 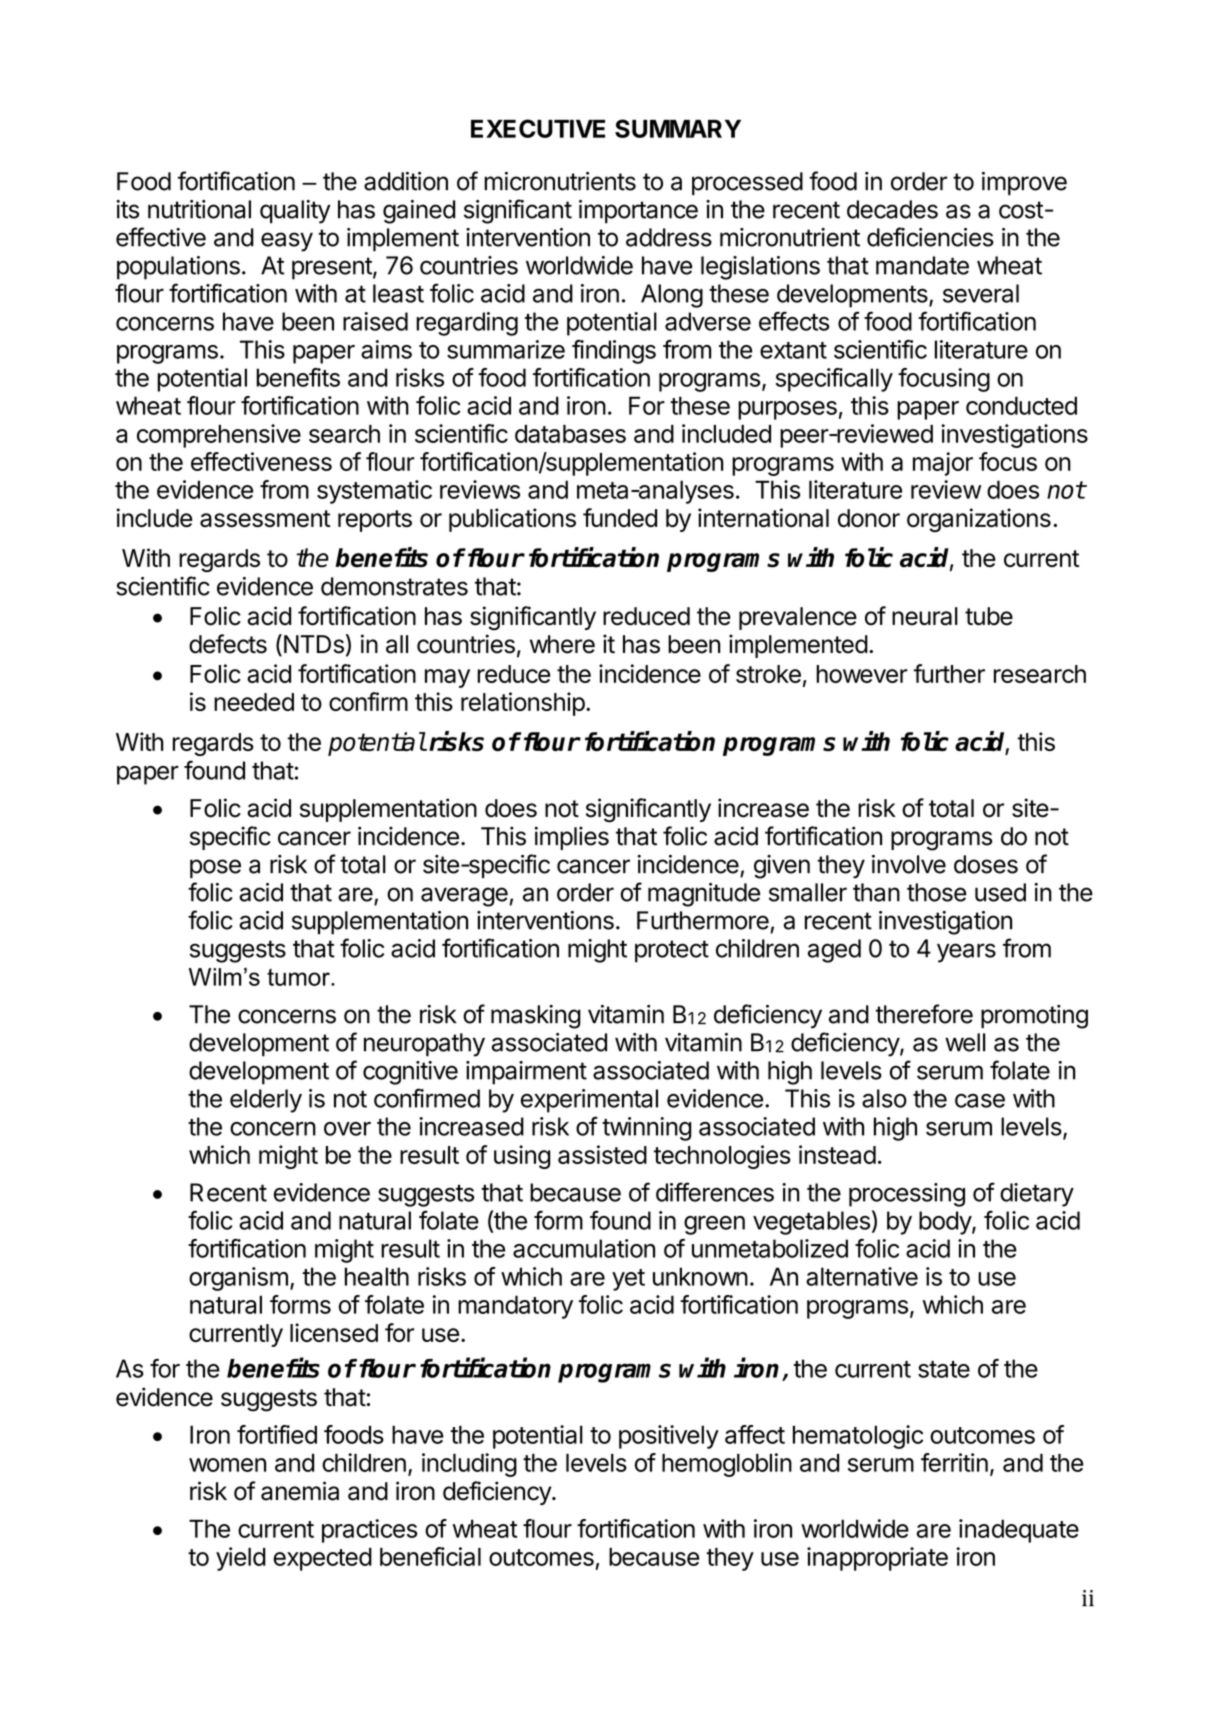 What do you see at coordinates (638, 212) in the screenshot?
I see `importance` at bounding box center [638, 212].
